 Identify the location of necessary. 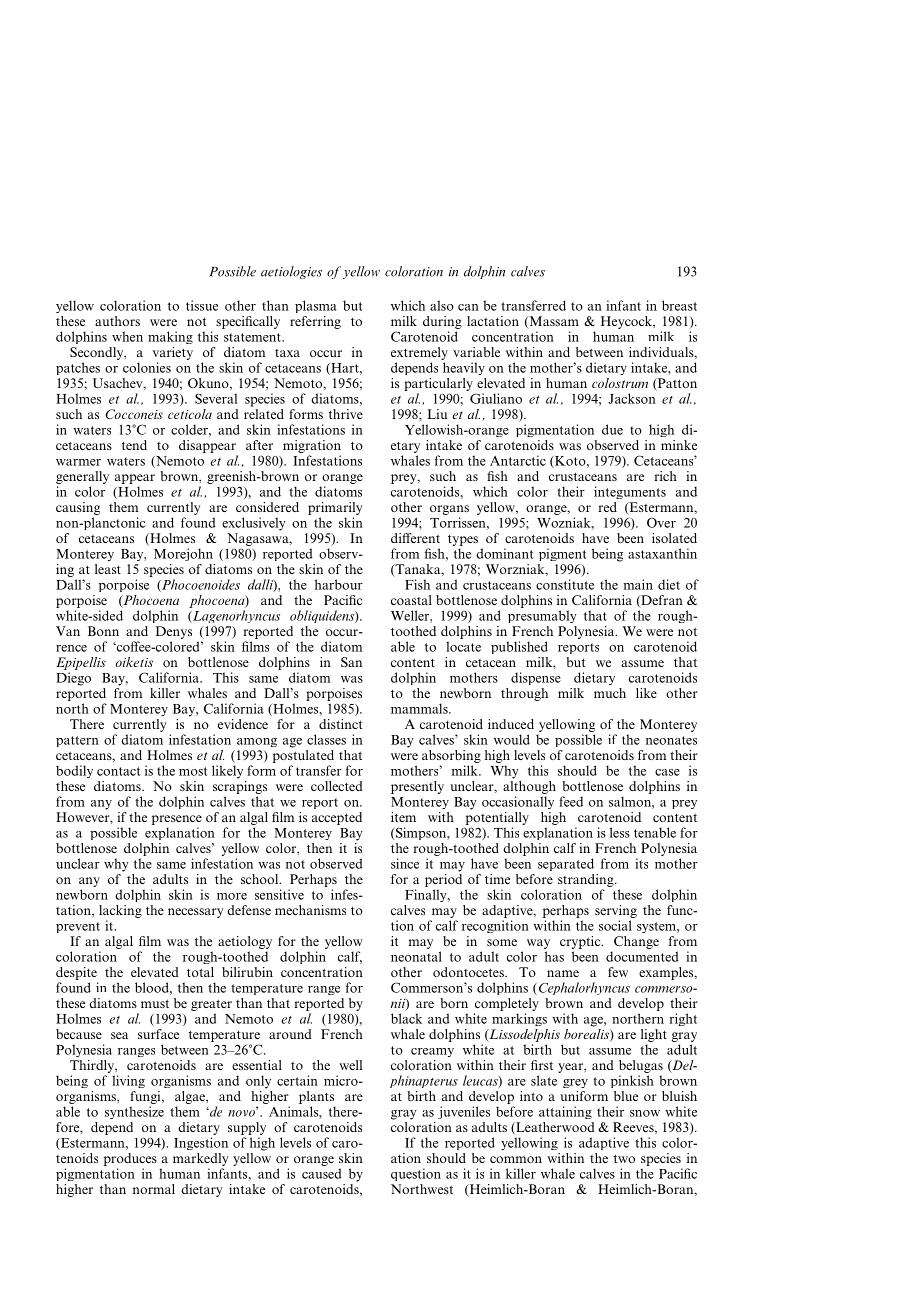
(196, 913).
